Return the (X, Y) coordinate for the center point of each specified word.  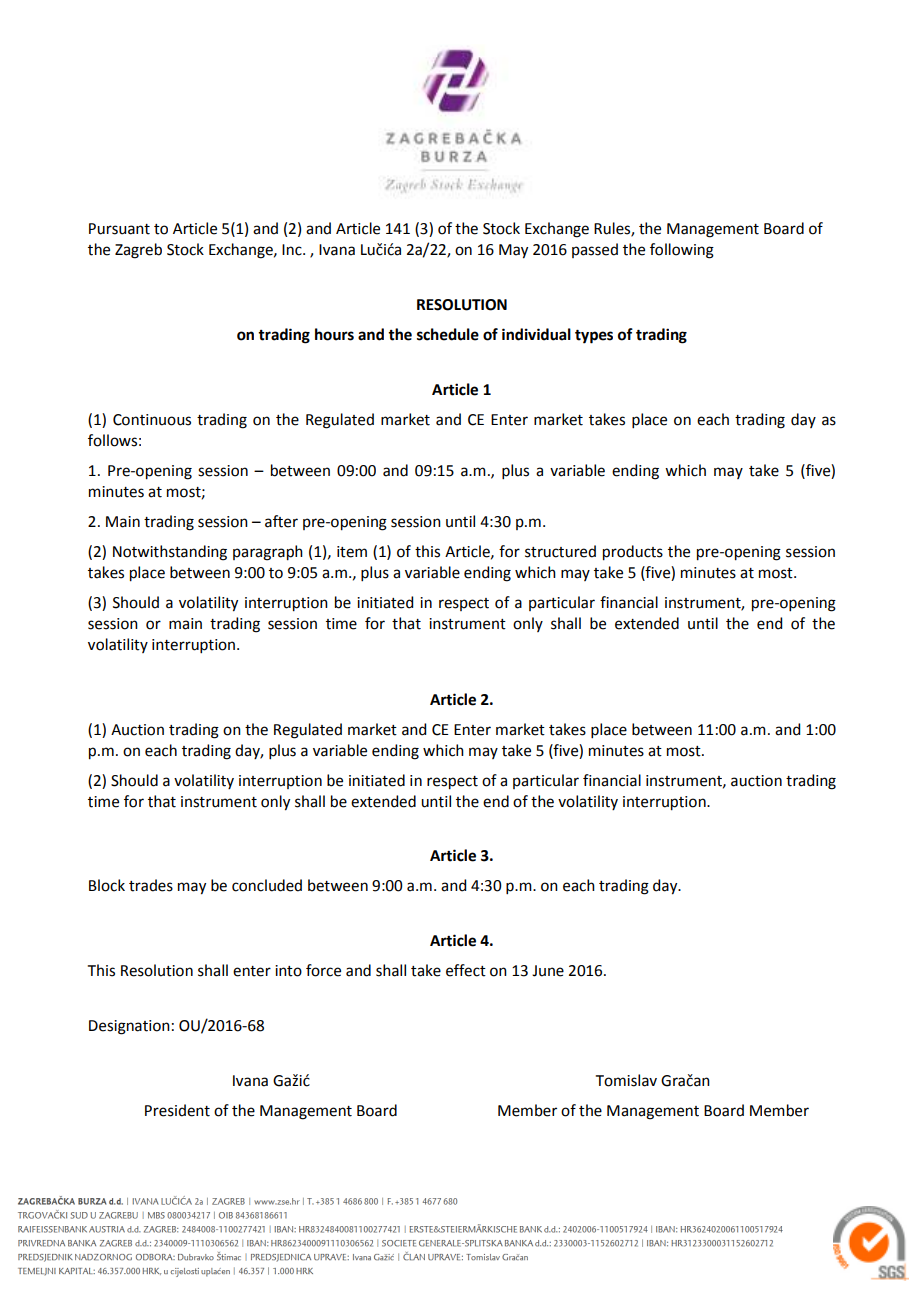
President (177, 1110)
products (633, 553)
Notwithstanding (170, 553)
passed (595, 250)
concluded (267, 885)
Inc (293, 250)
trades (151, 885)
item (352, 552)
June (548, 971)
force (323, 970)
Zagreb (138, 251)
